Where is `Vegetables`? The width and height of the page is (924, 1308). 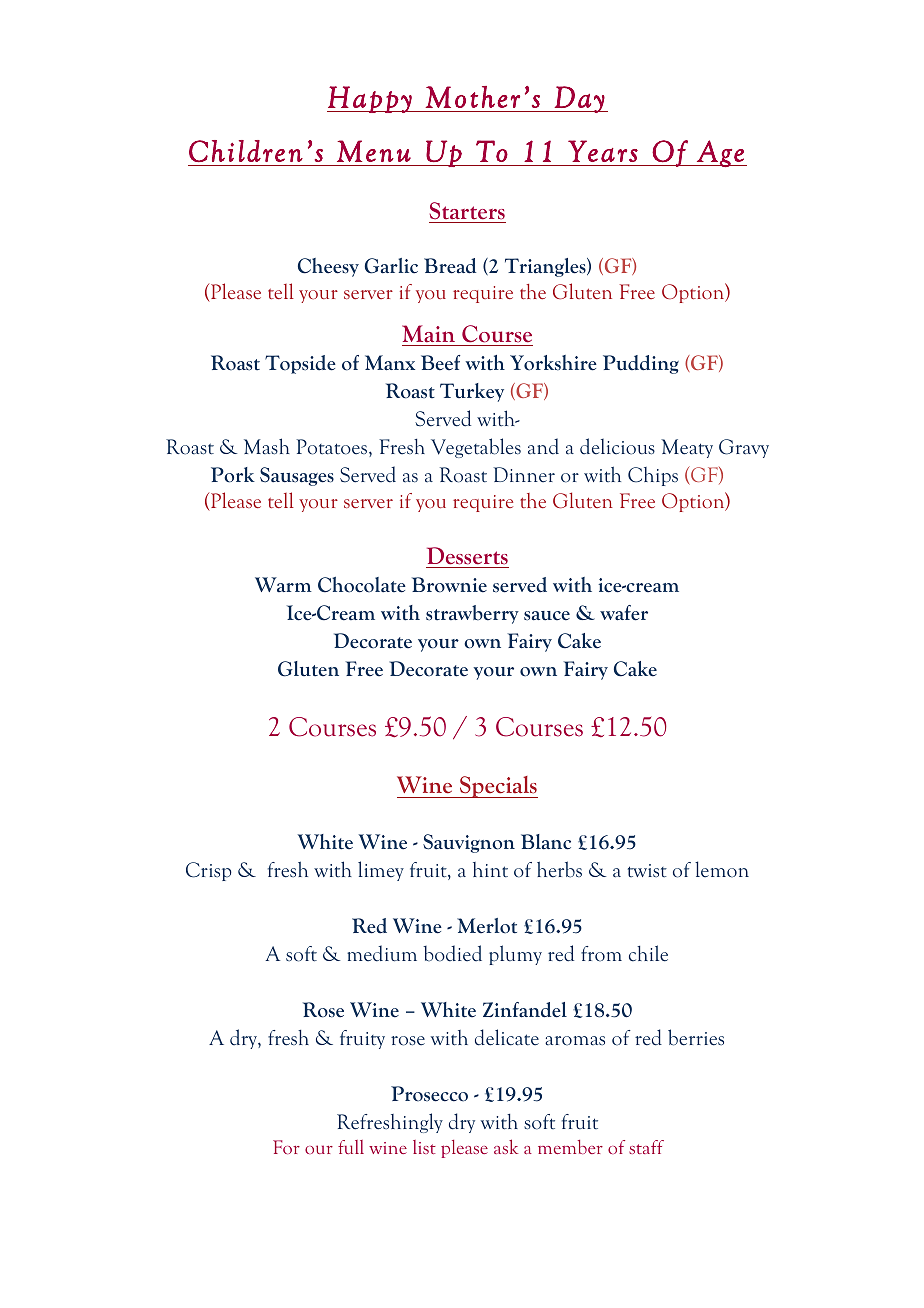
Vegetables is located at coordinates (476, 448).
